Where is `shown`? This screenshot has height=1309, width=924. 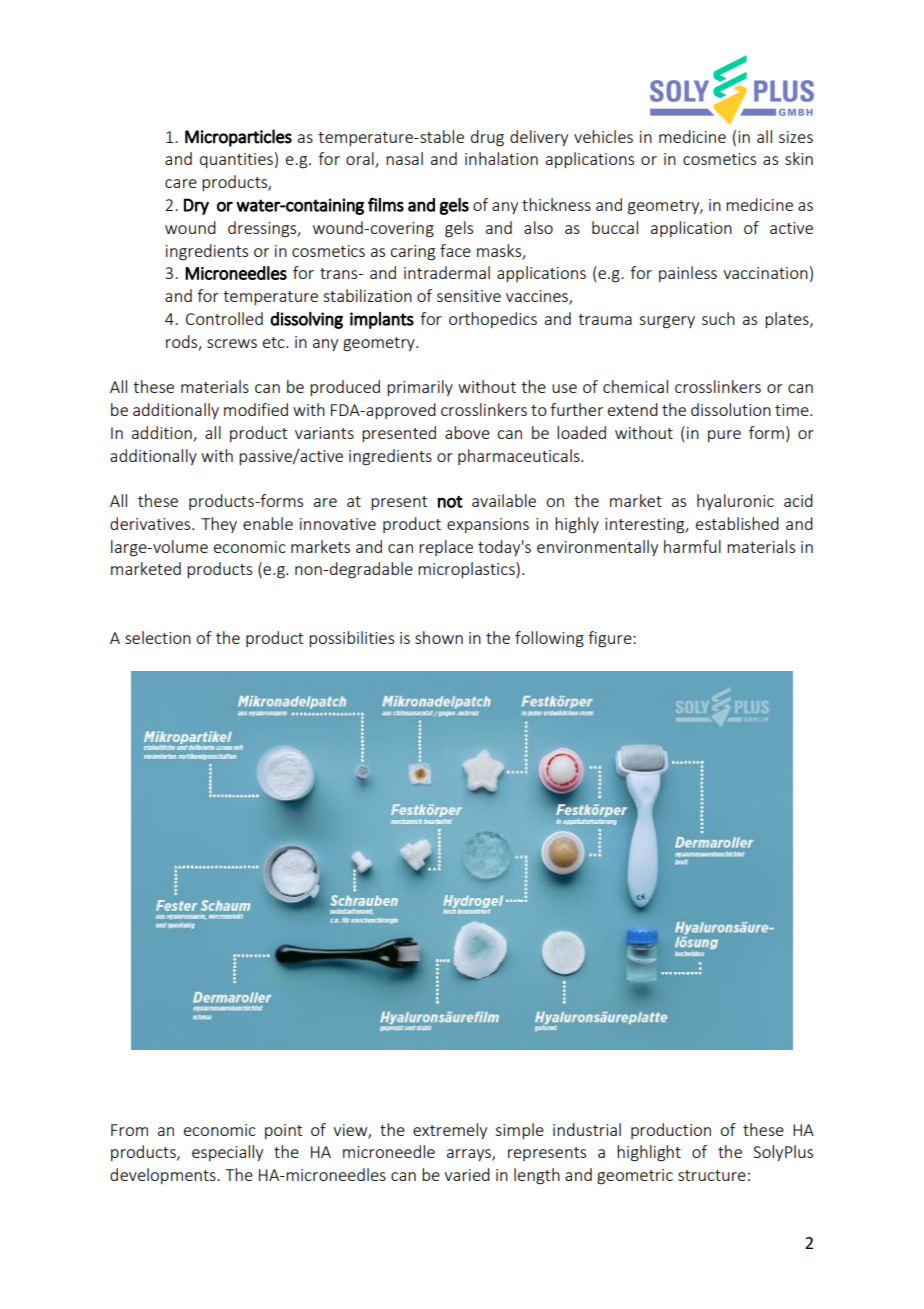 shown is located at coordinates (439, 637).
